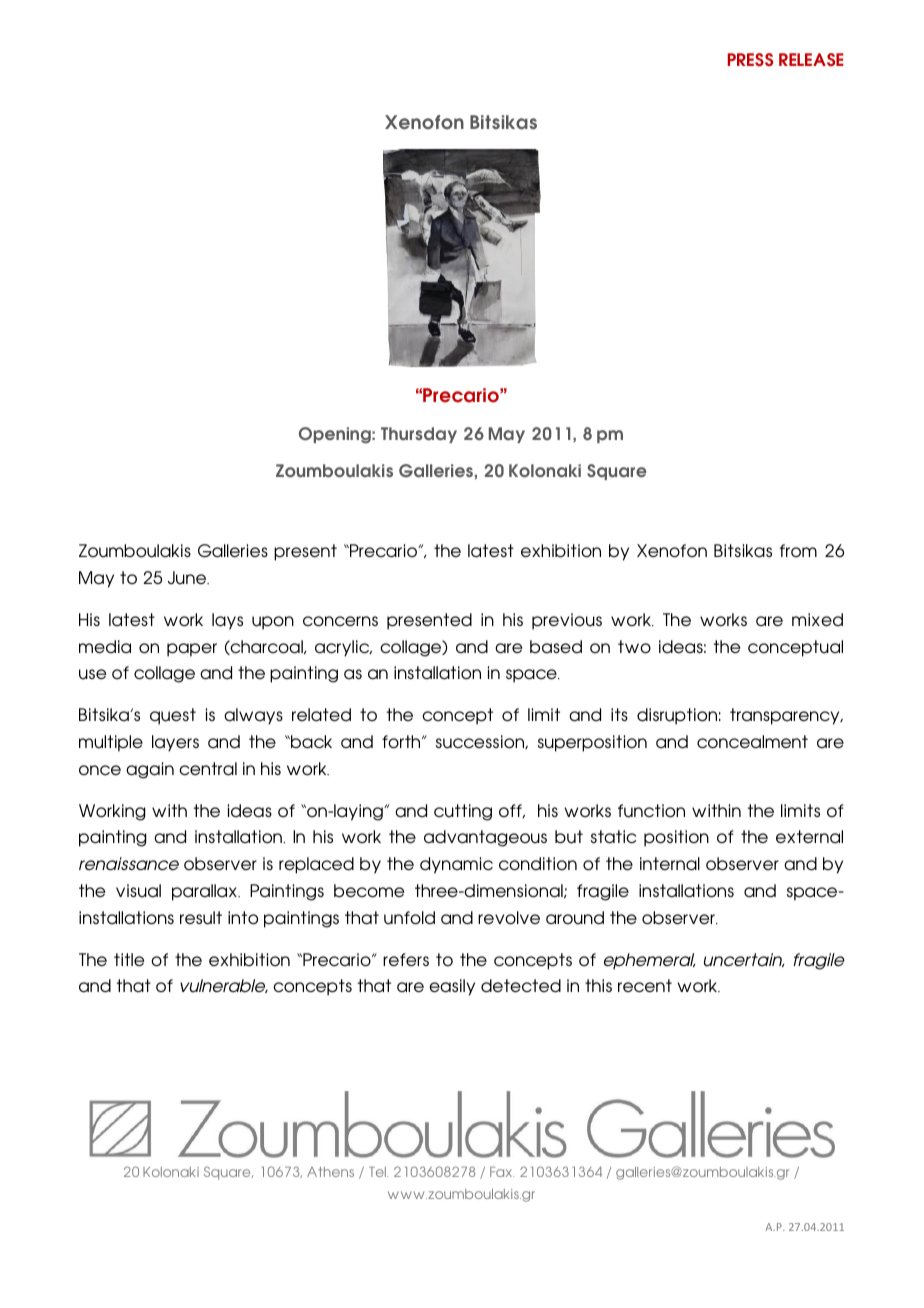 The image size is (924, 1308). I want to click on from, so click(798, 550).
